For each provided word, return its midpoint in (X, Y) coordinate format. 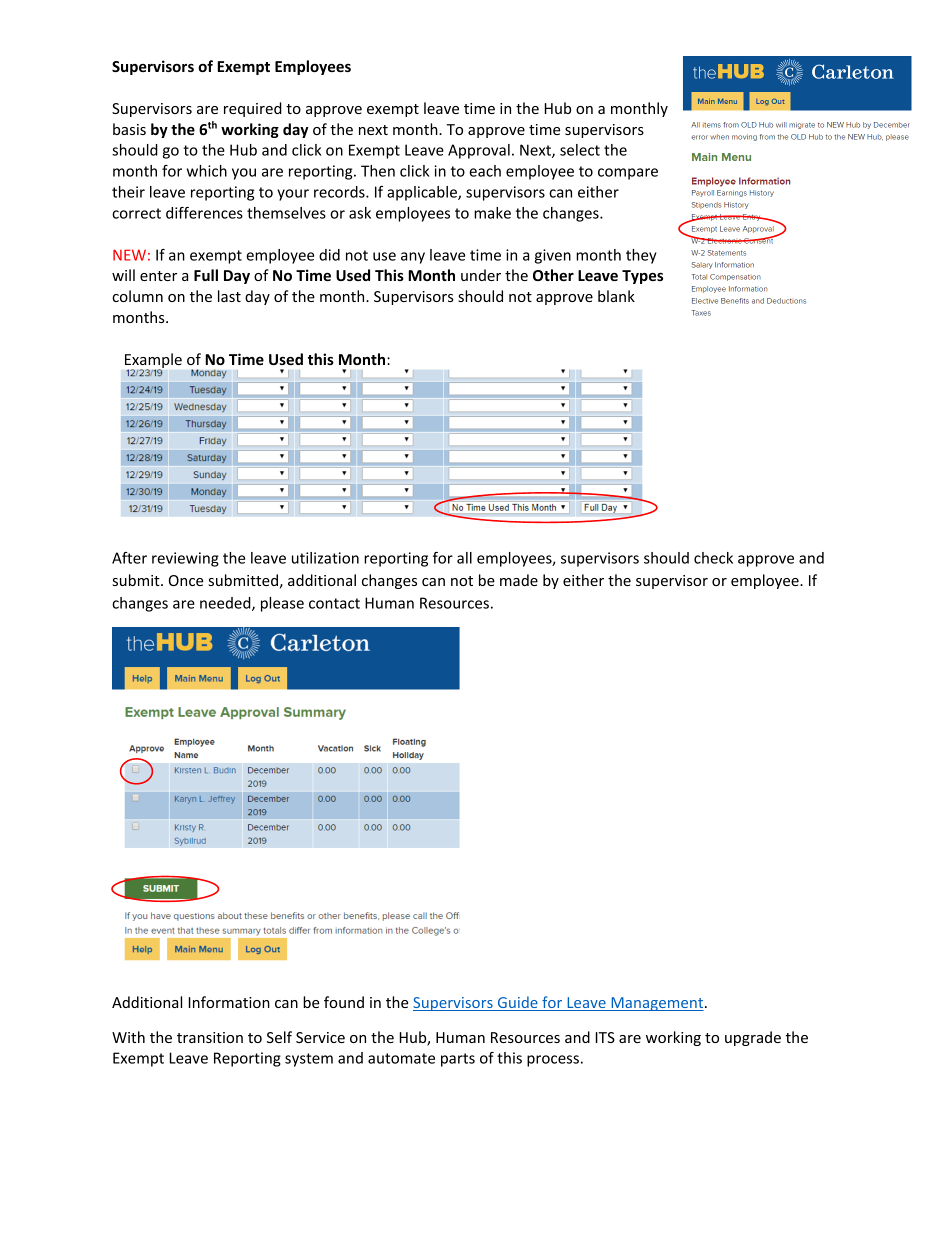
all (464, 558)
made (519, 580)
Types (642, 277)
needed (226, 604)
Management (657, 1004)
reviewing (185, 559)
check (713, 558)
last (229, 296)
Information (229, 1002)
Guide (517, 1003)
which (207, 171)
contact (334, 603)
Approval (479, 151)
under (481, 275)
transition (210, 1037)
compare (628, 174)
